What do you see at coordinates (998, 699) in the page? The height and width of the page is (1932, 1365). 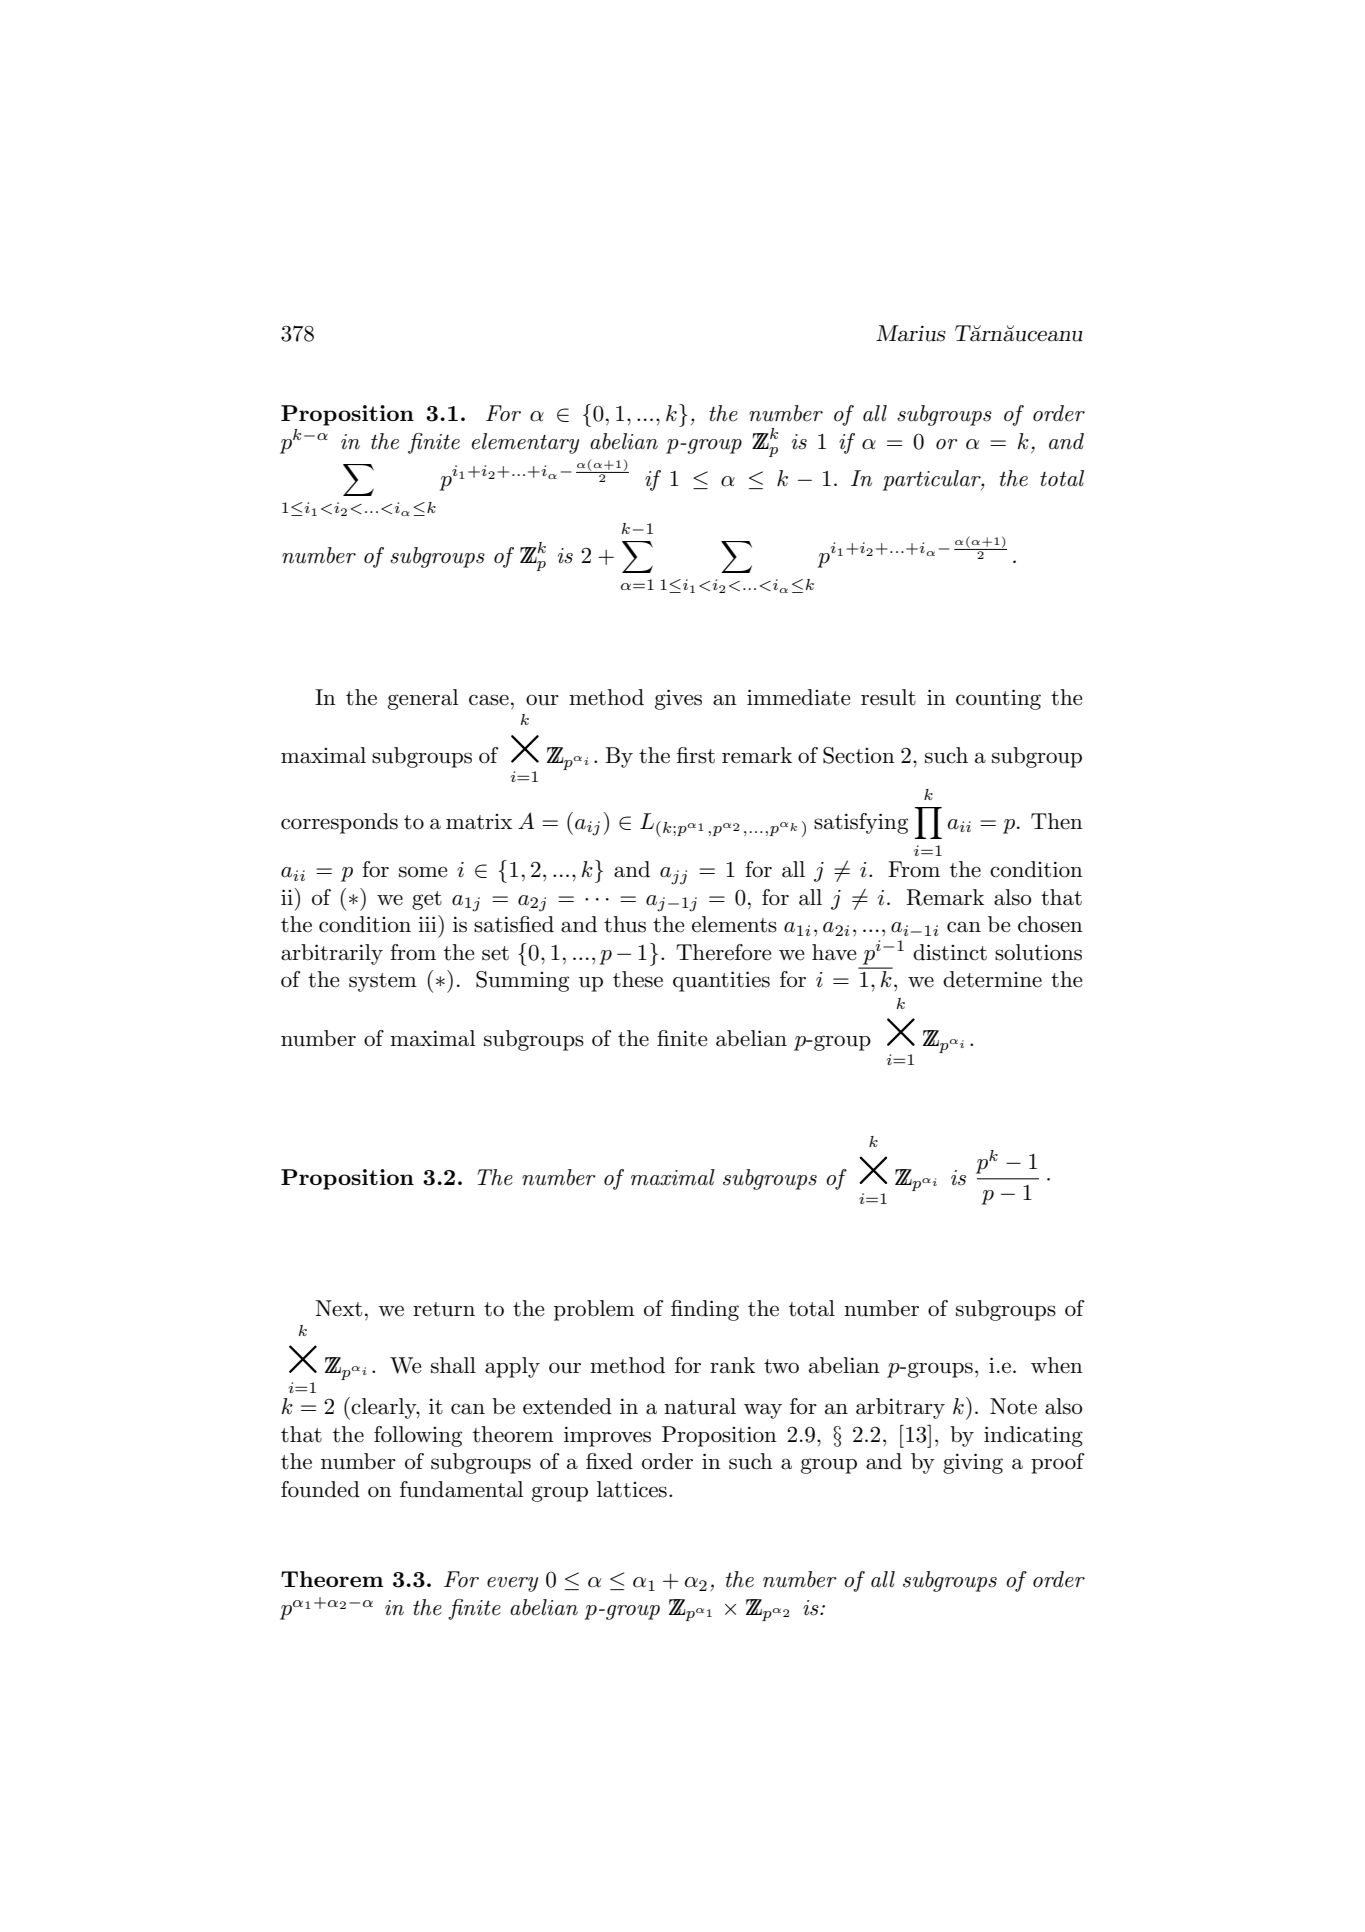 I see `counting` at bounding box center [998, 699].
